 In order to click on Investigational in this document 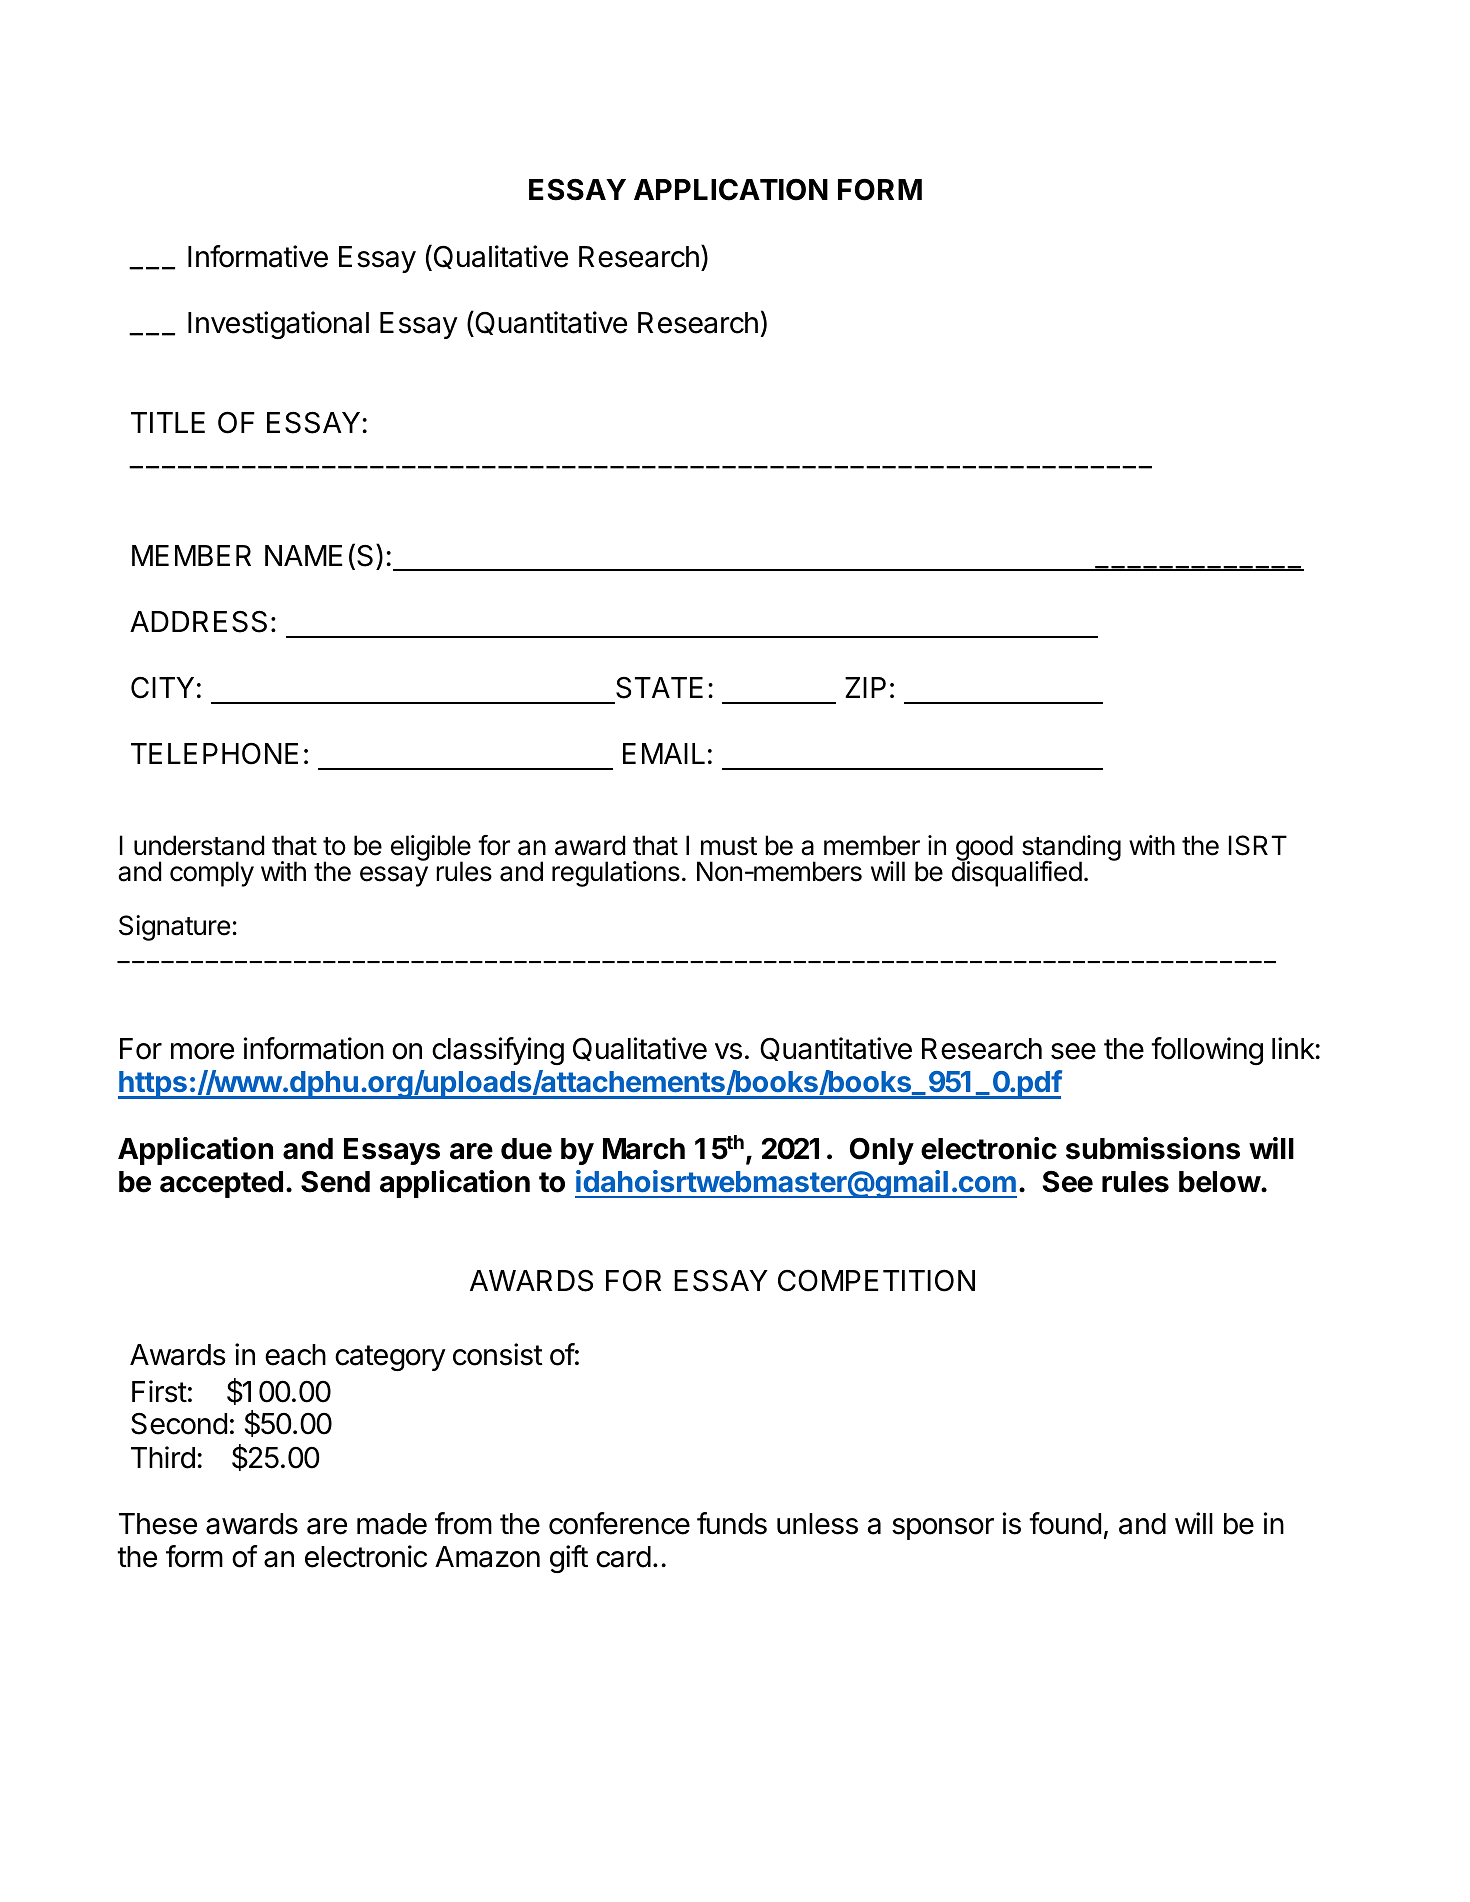, I will do `click(278, 325)`.
